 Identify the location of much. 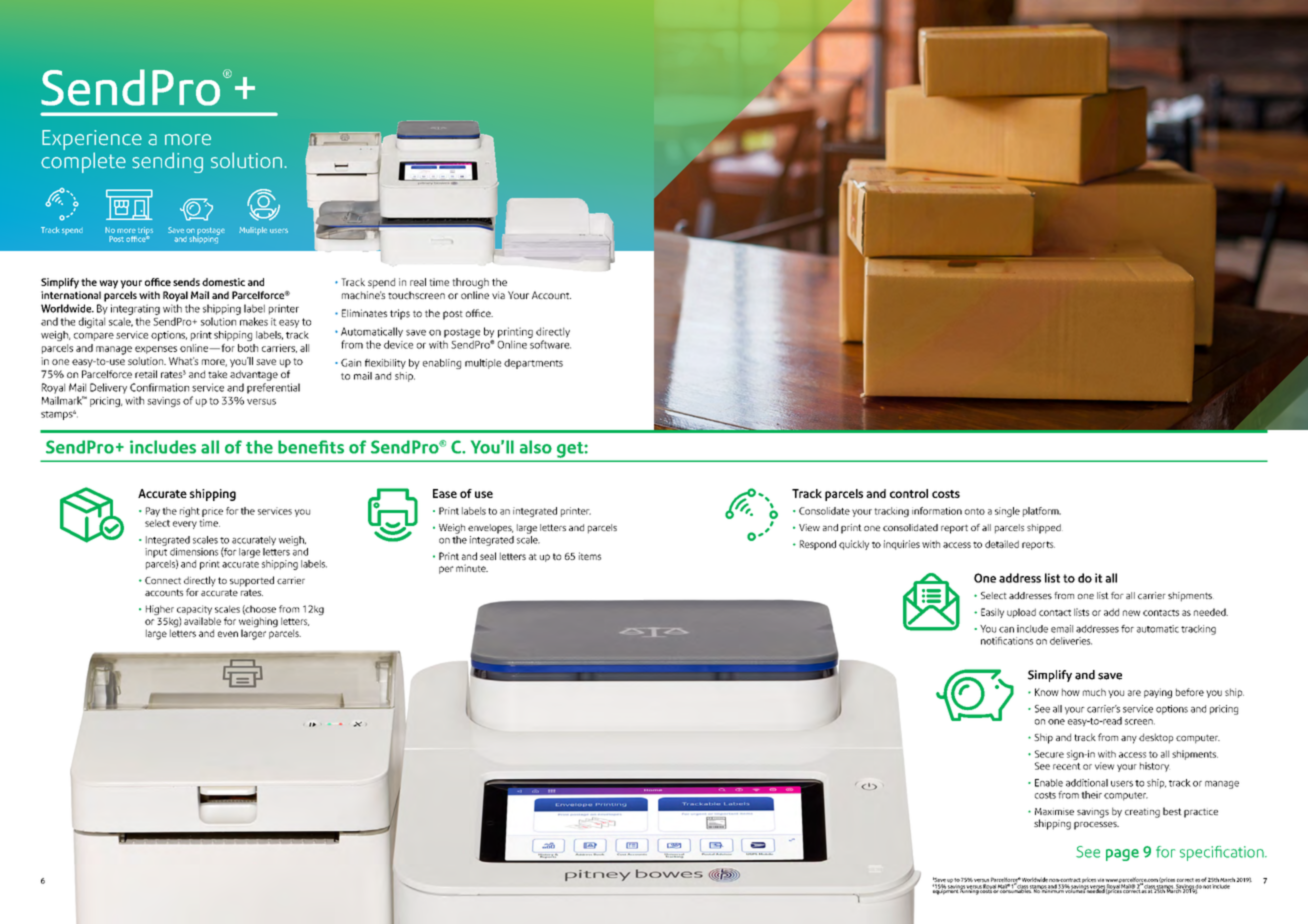
(1094, 692).
